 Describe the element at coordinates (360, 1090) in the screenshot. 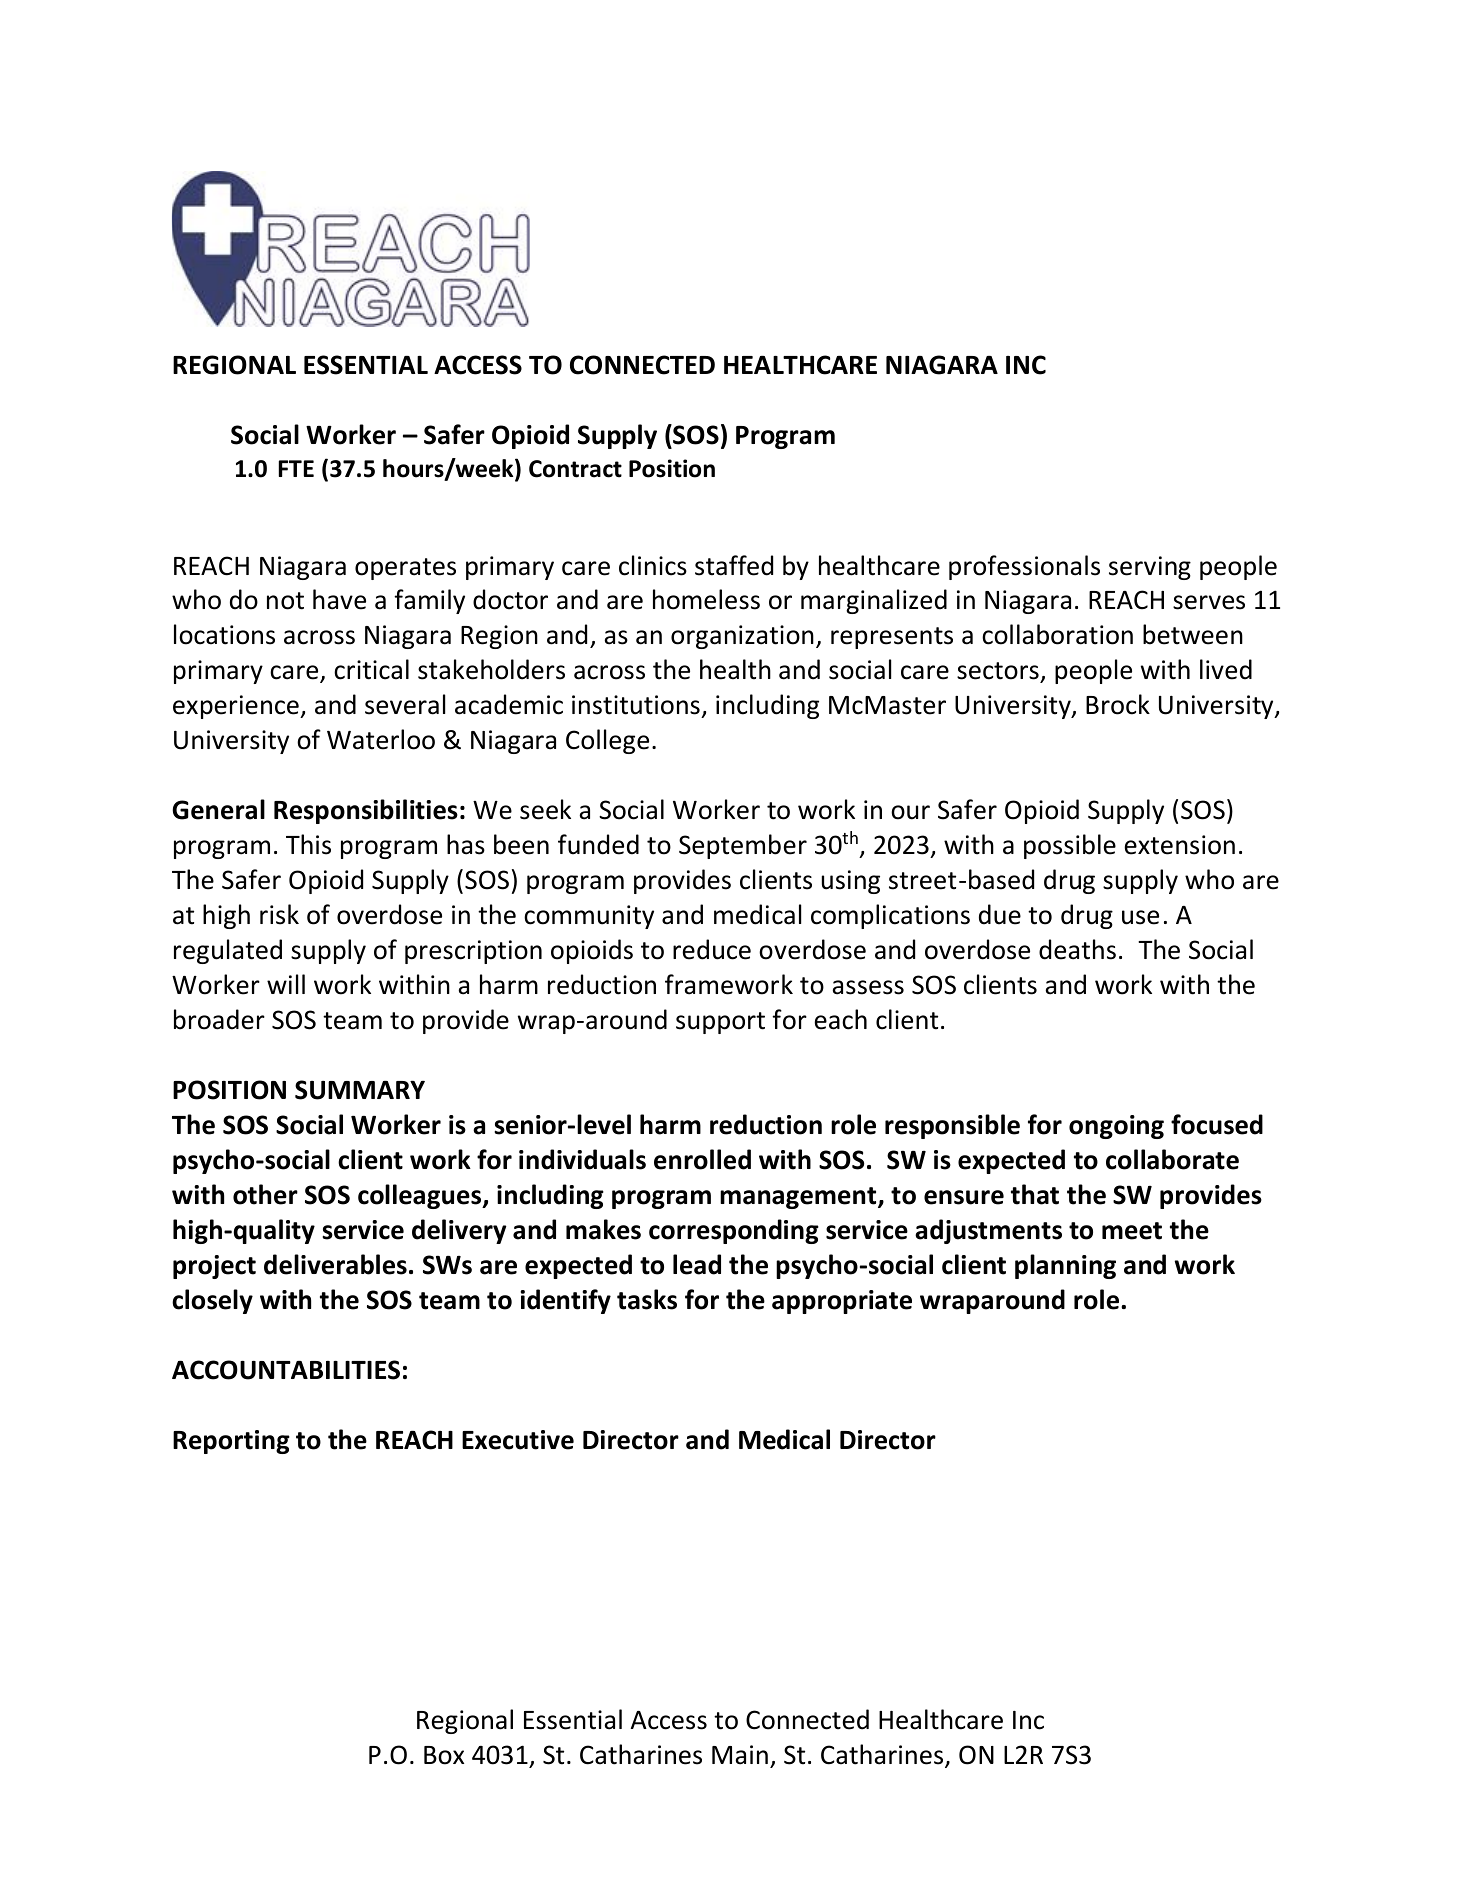

I see `SUMMARY` at that location.
